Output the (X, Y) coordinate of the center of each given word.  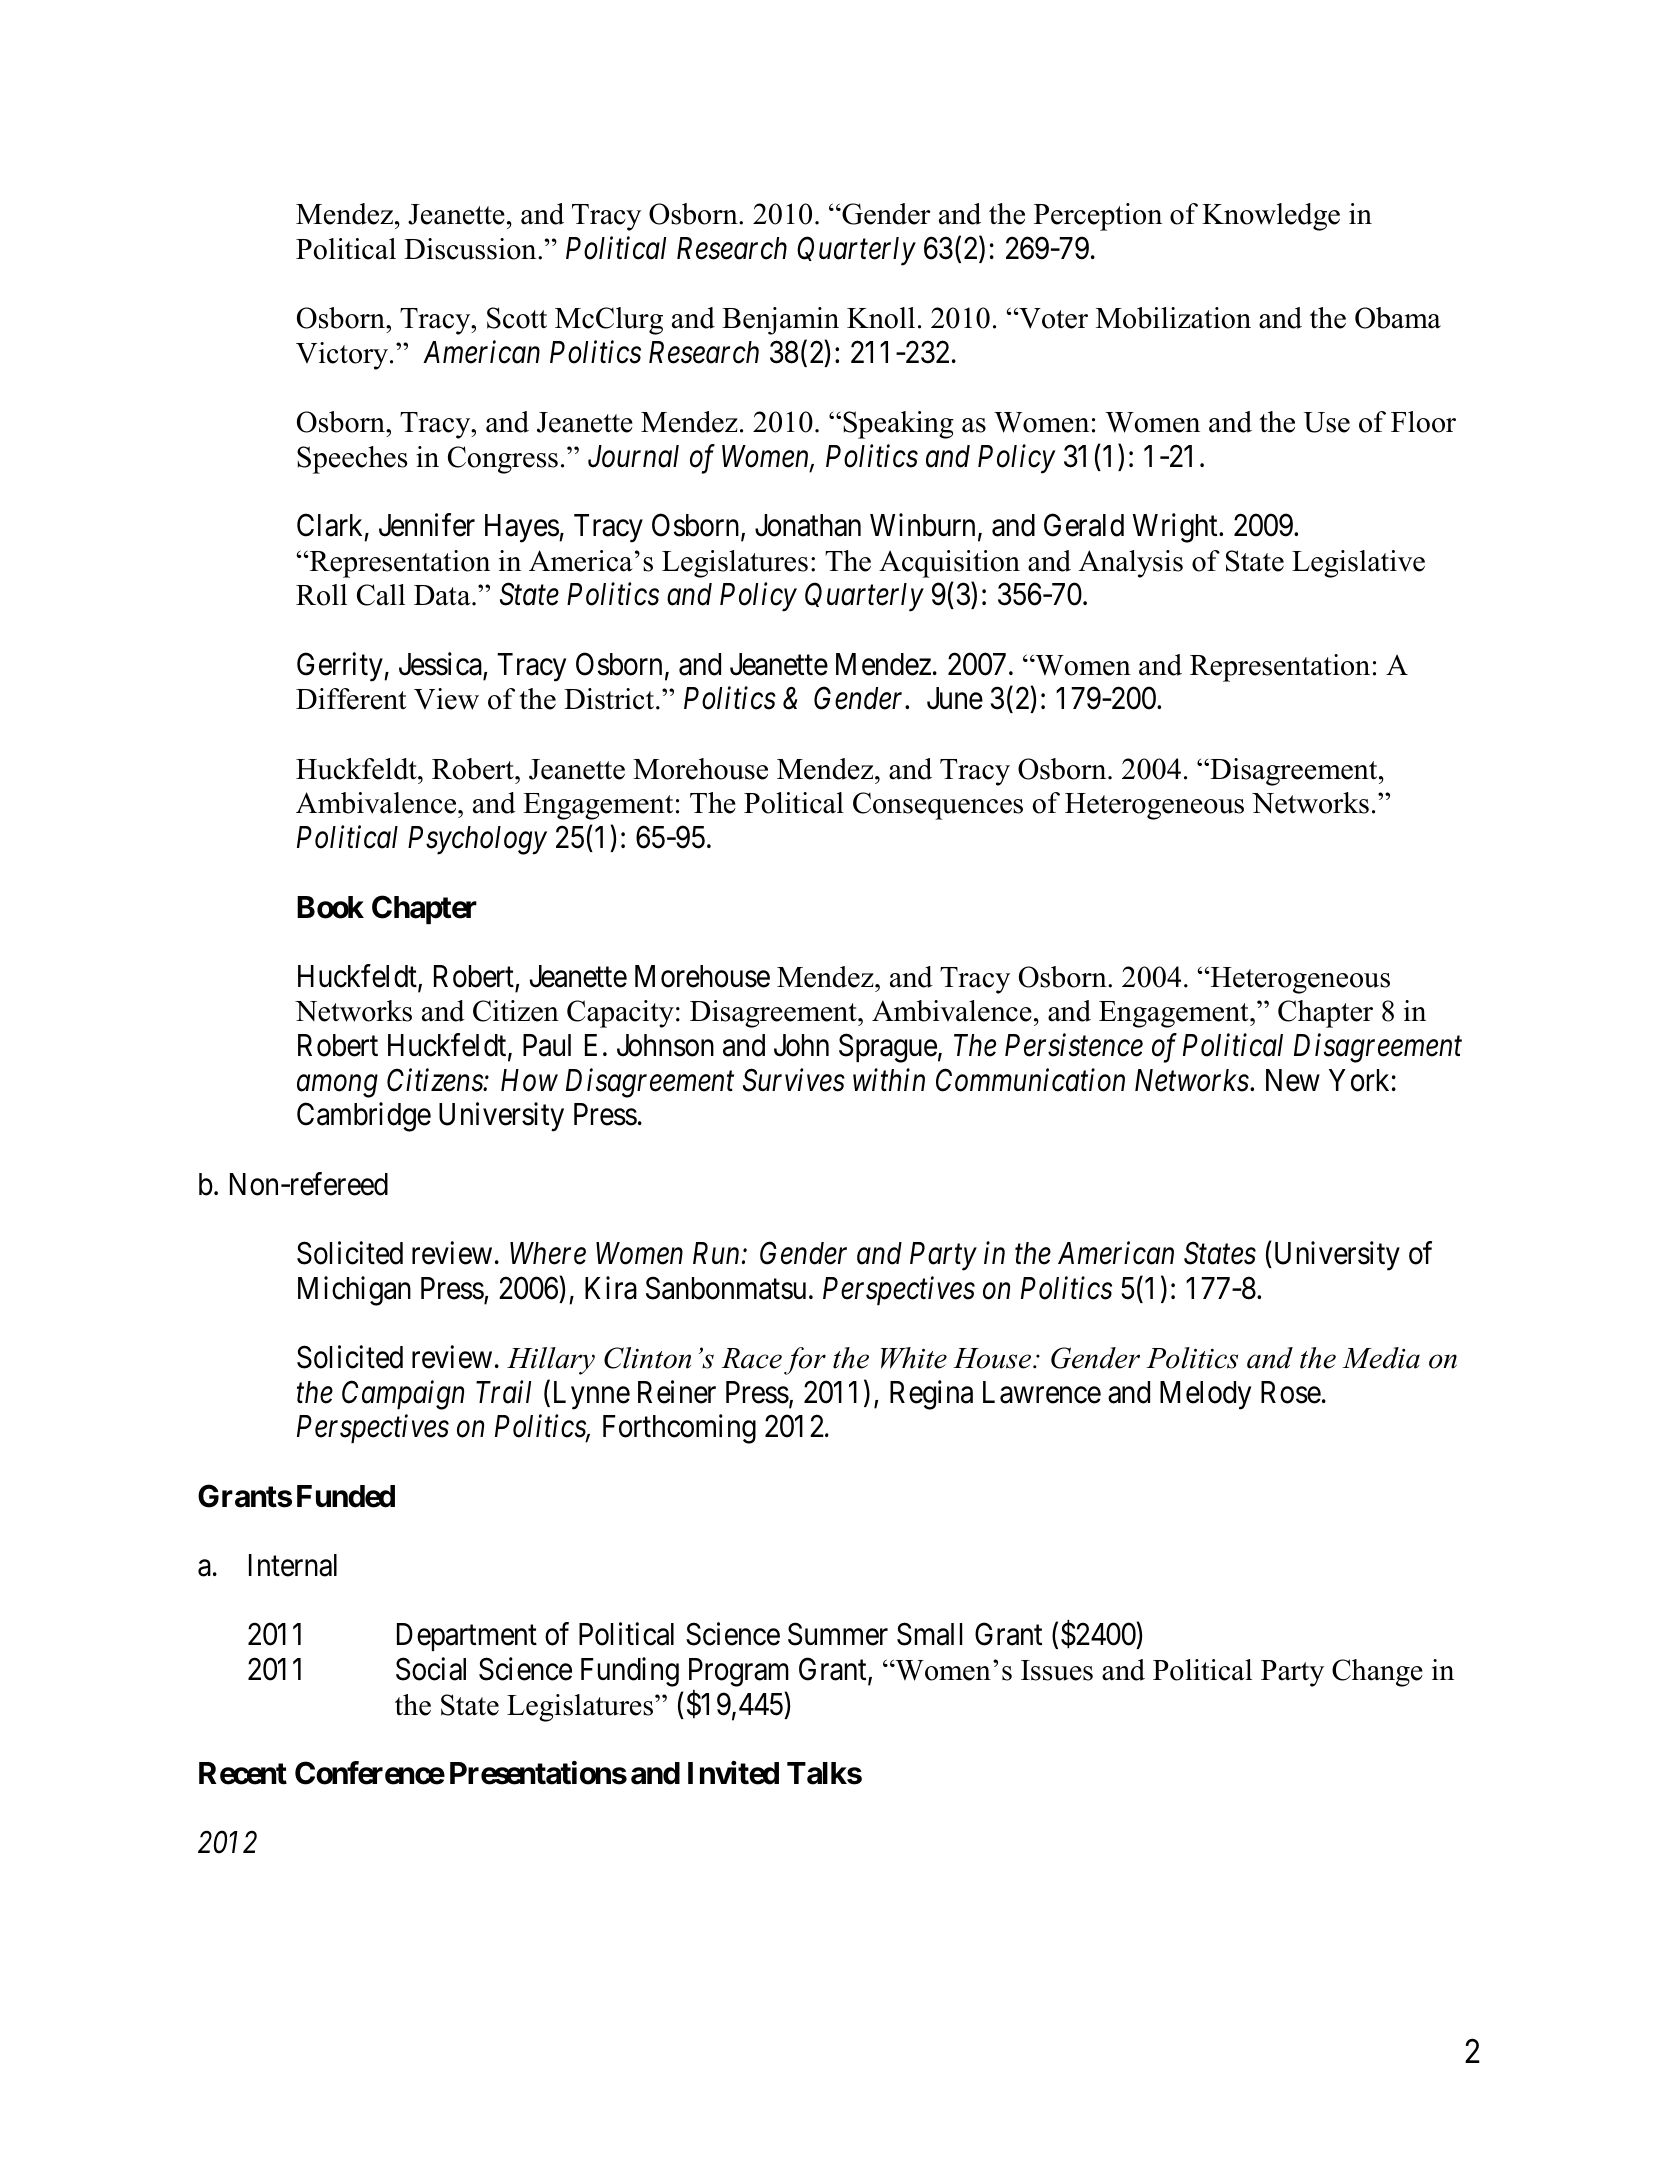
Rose (1291, 1392)
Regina (931, 1395)
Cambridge (364, 1117)
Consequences (938, 806)
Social (431, 1669)
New (1293, 1080)
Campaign (403, 1395)
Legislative (1358, 564)
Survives (794, 1080)
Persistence (1074, 1045)
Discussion (471, 249)
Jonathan (808, 525)
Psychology (477, 840)
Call (381, 595)
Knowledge (1271, 217)
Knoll (881, 318)
